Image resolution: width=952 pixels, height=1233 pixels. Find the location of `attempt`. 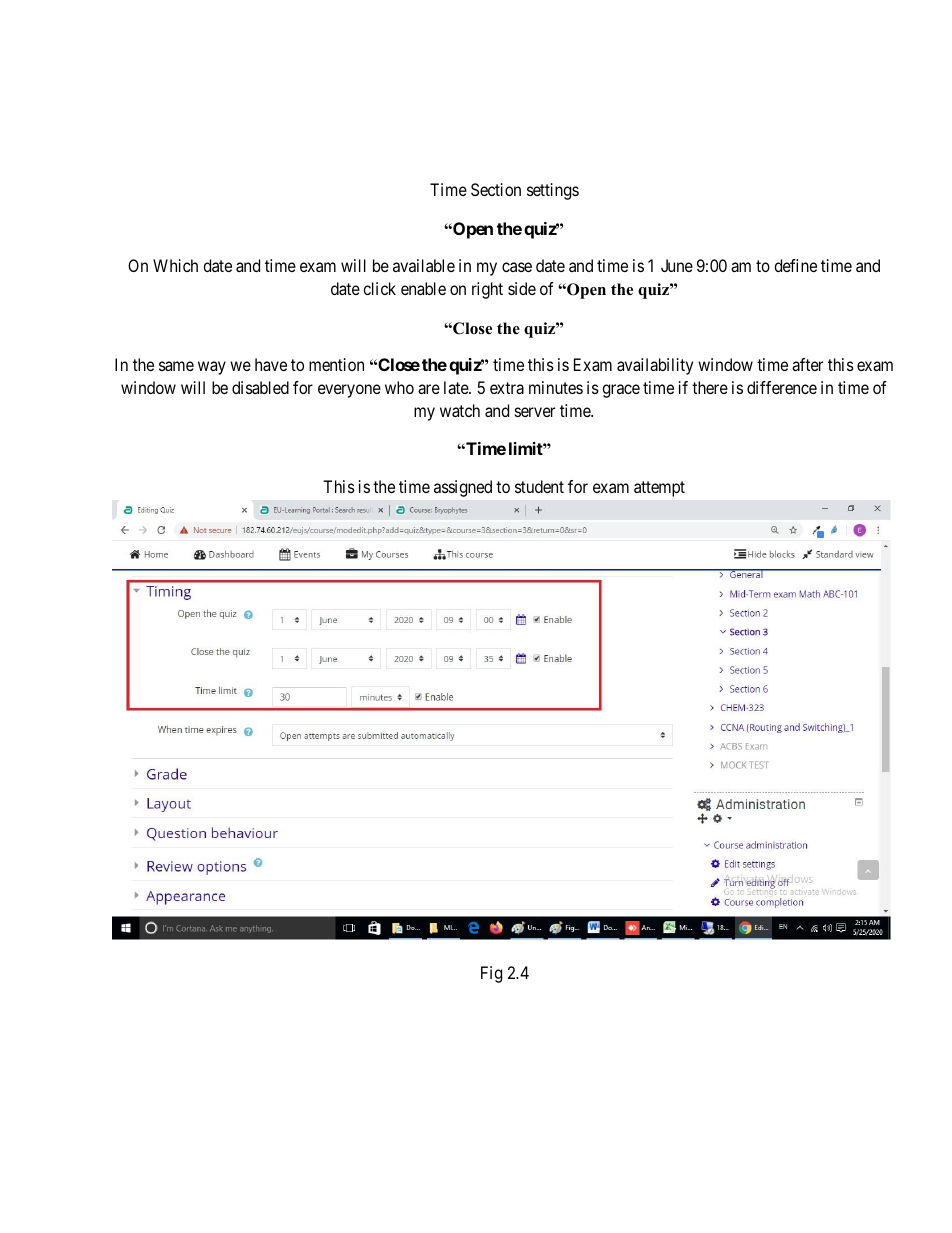

attempt is located at coordinates (659, 489).
